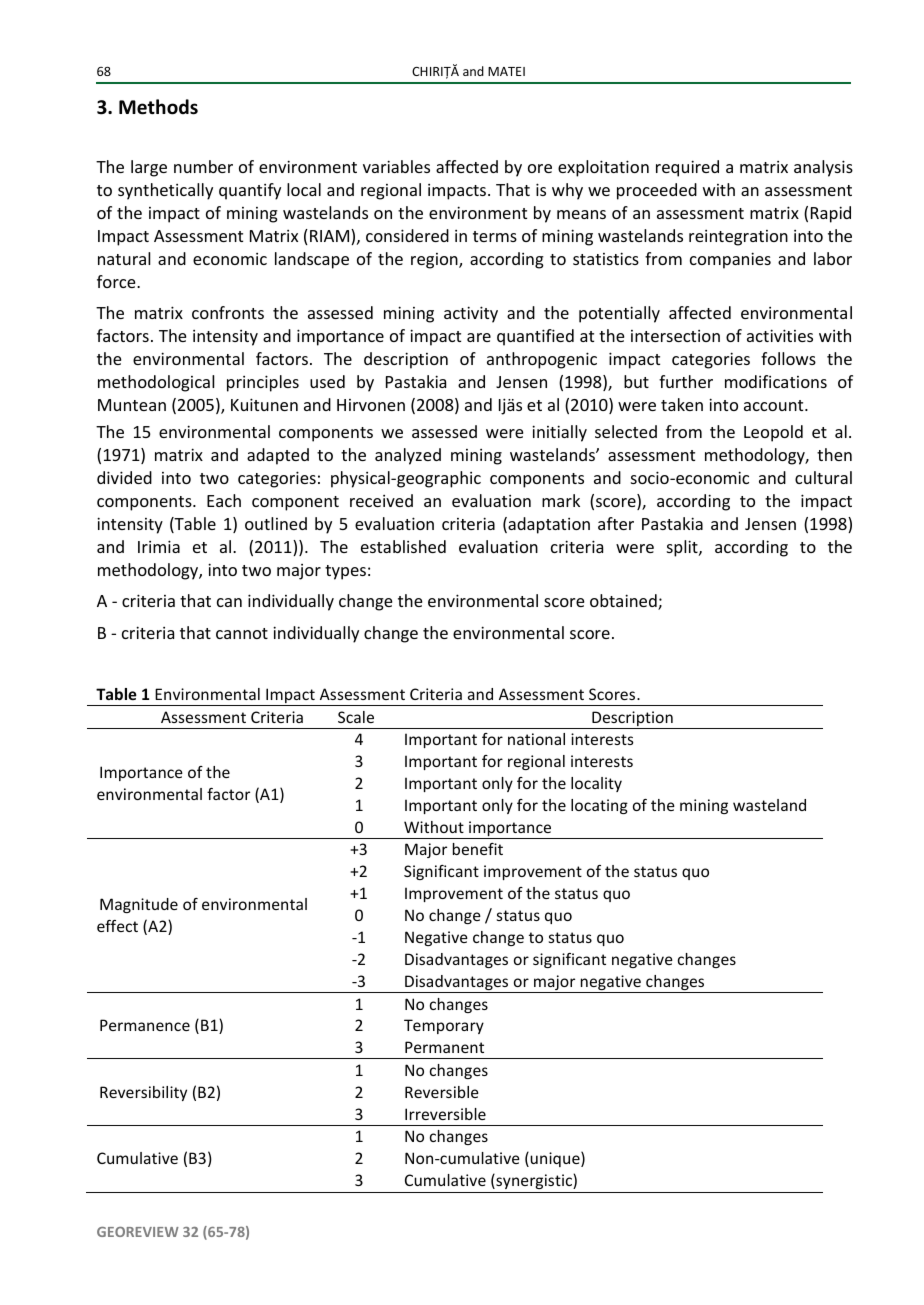  Describe the element at coordinates (242, 633) in the screenshot. I see `cannot` at that location.
